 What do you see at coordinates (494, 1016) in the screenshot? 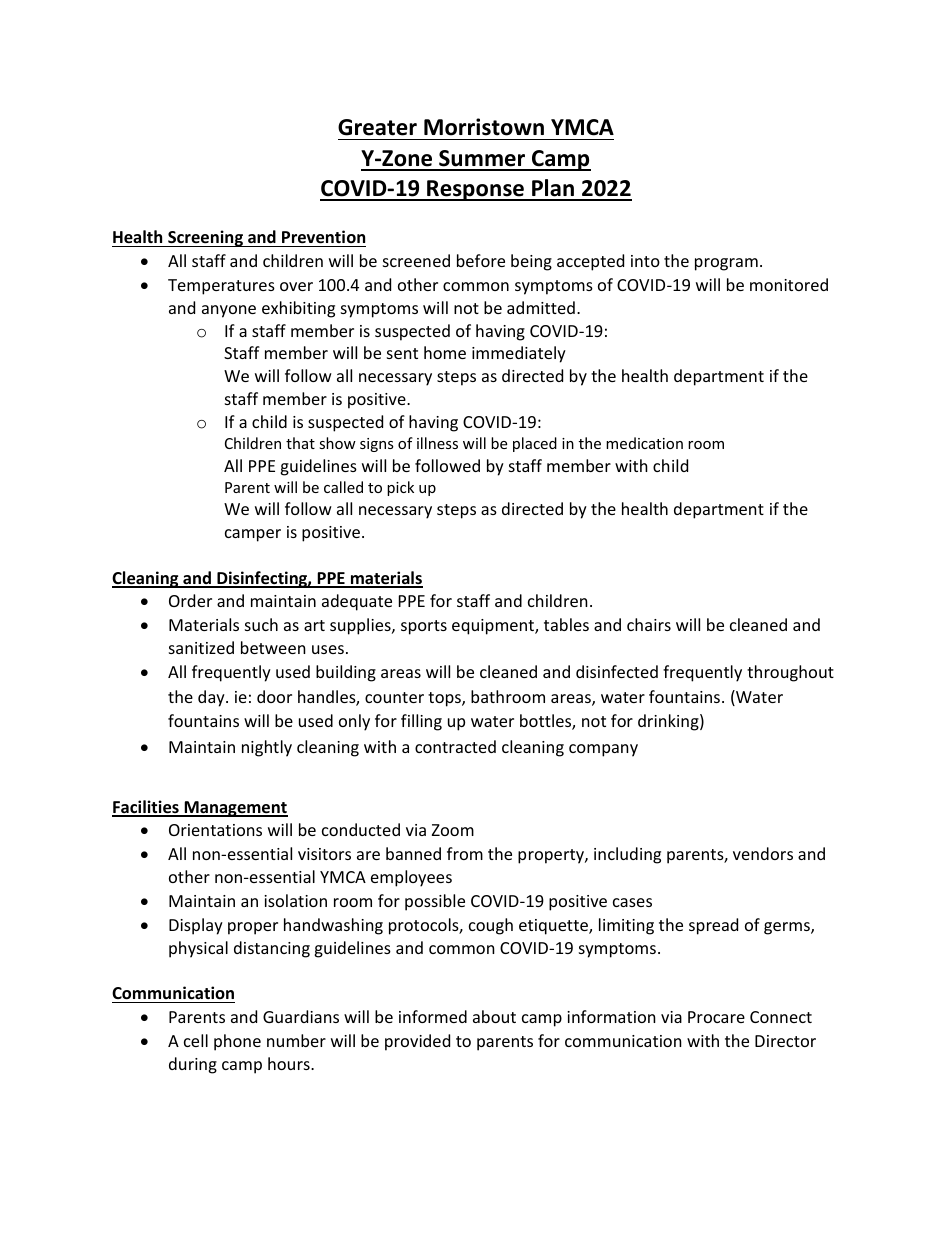
I see `about` at bounding box center [494, 1016].
